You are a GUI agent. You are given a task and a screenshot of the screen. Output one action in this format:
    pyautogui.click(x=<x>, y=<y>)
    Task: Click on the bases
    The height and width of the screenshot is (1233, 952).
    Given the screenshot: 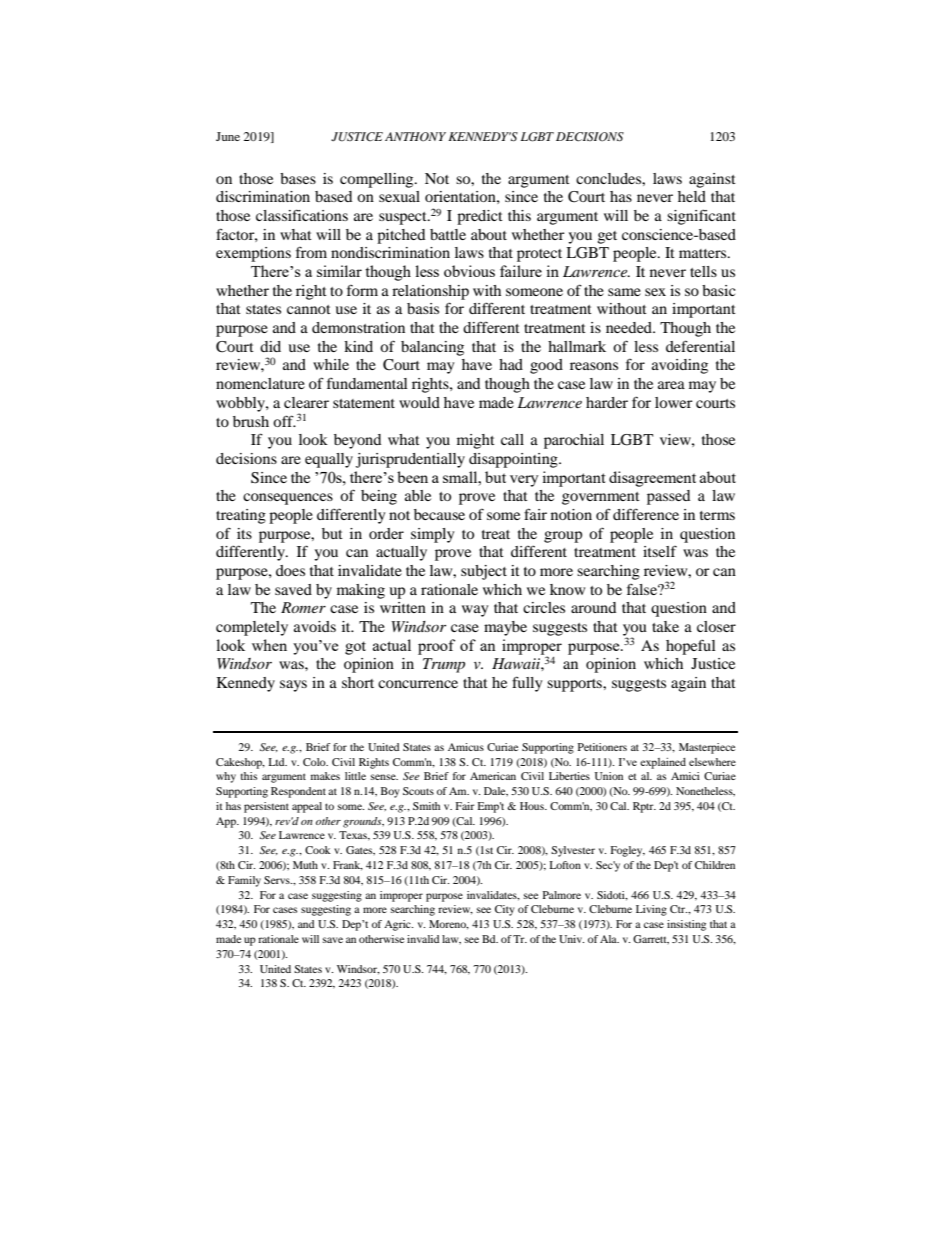 What is the action you would take?
    pyautogui.click(x=298, y=178)
